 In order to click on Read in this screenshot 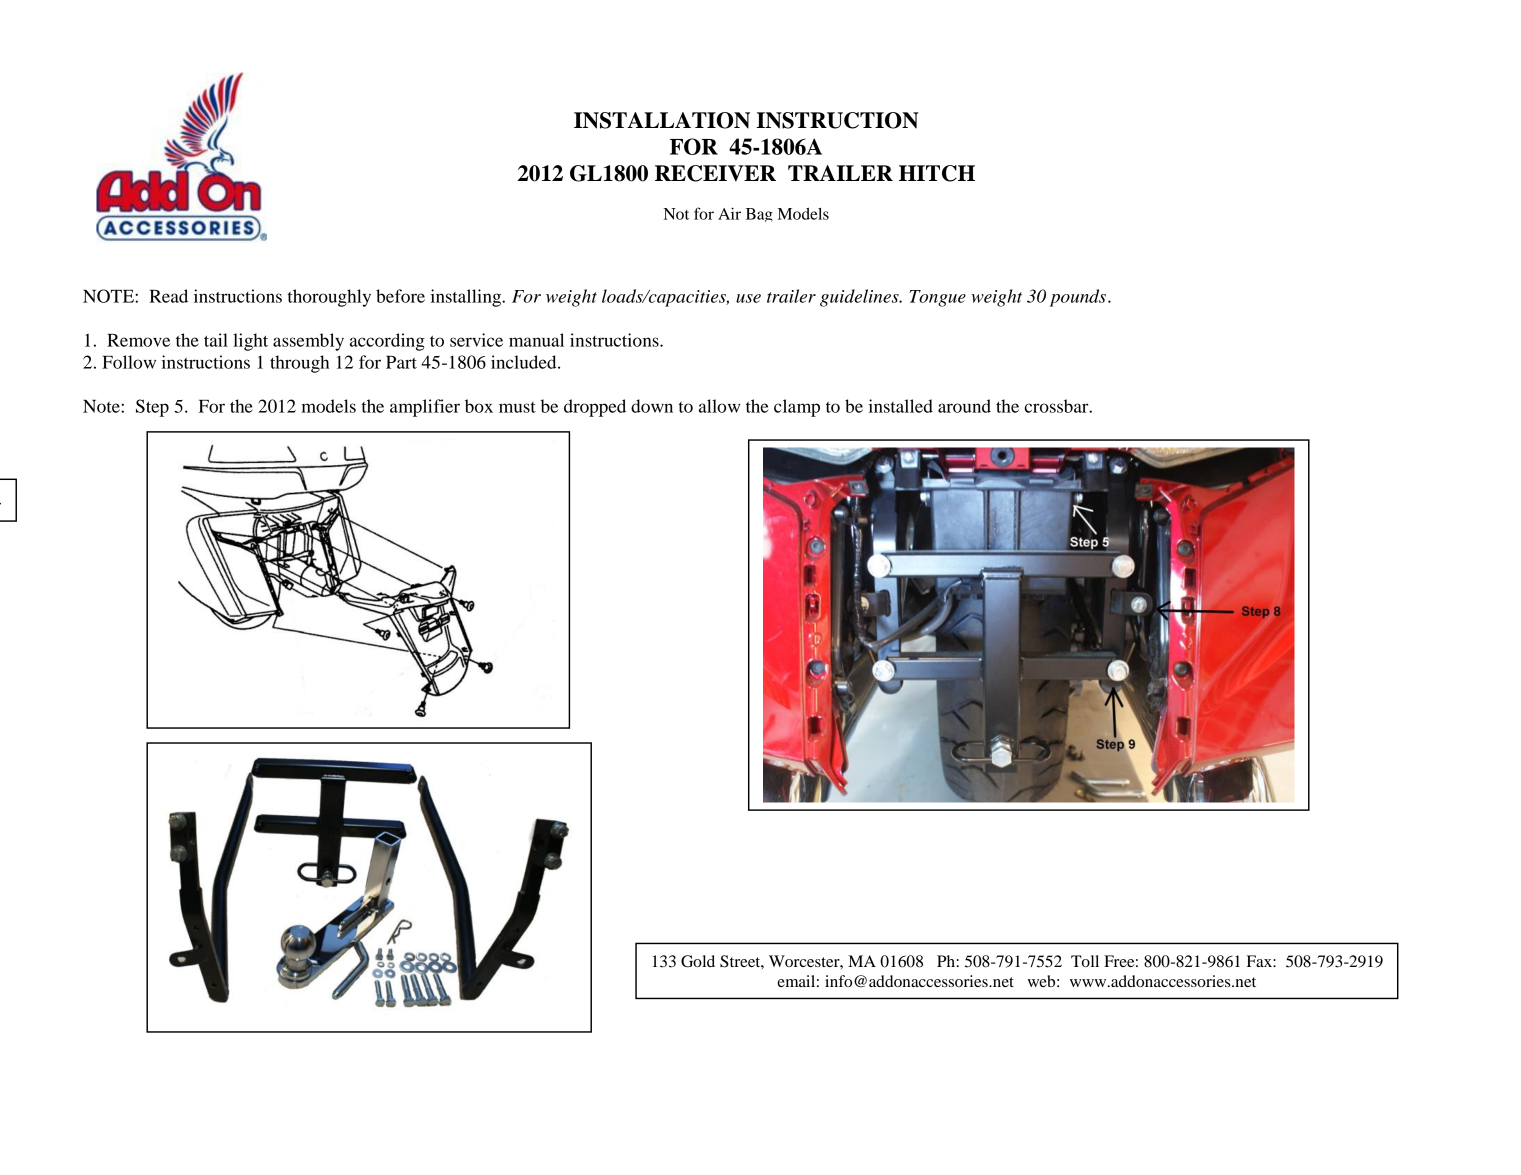, I will do `click(168, 296)`.
